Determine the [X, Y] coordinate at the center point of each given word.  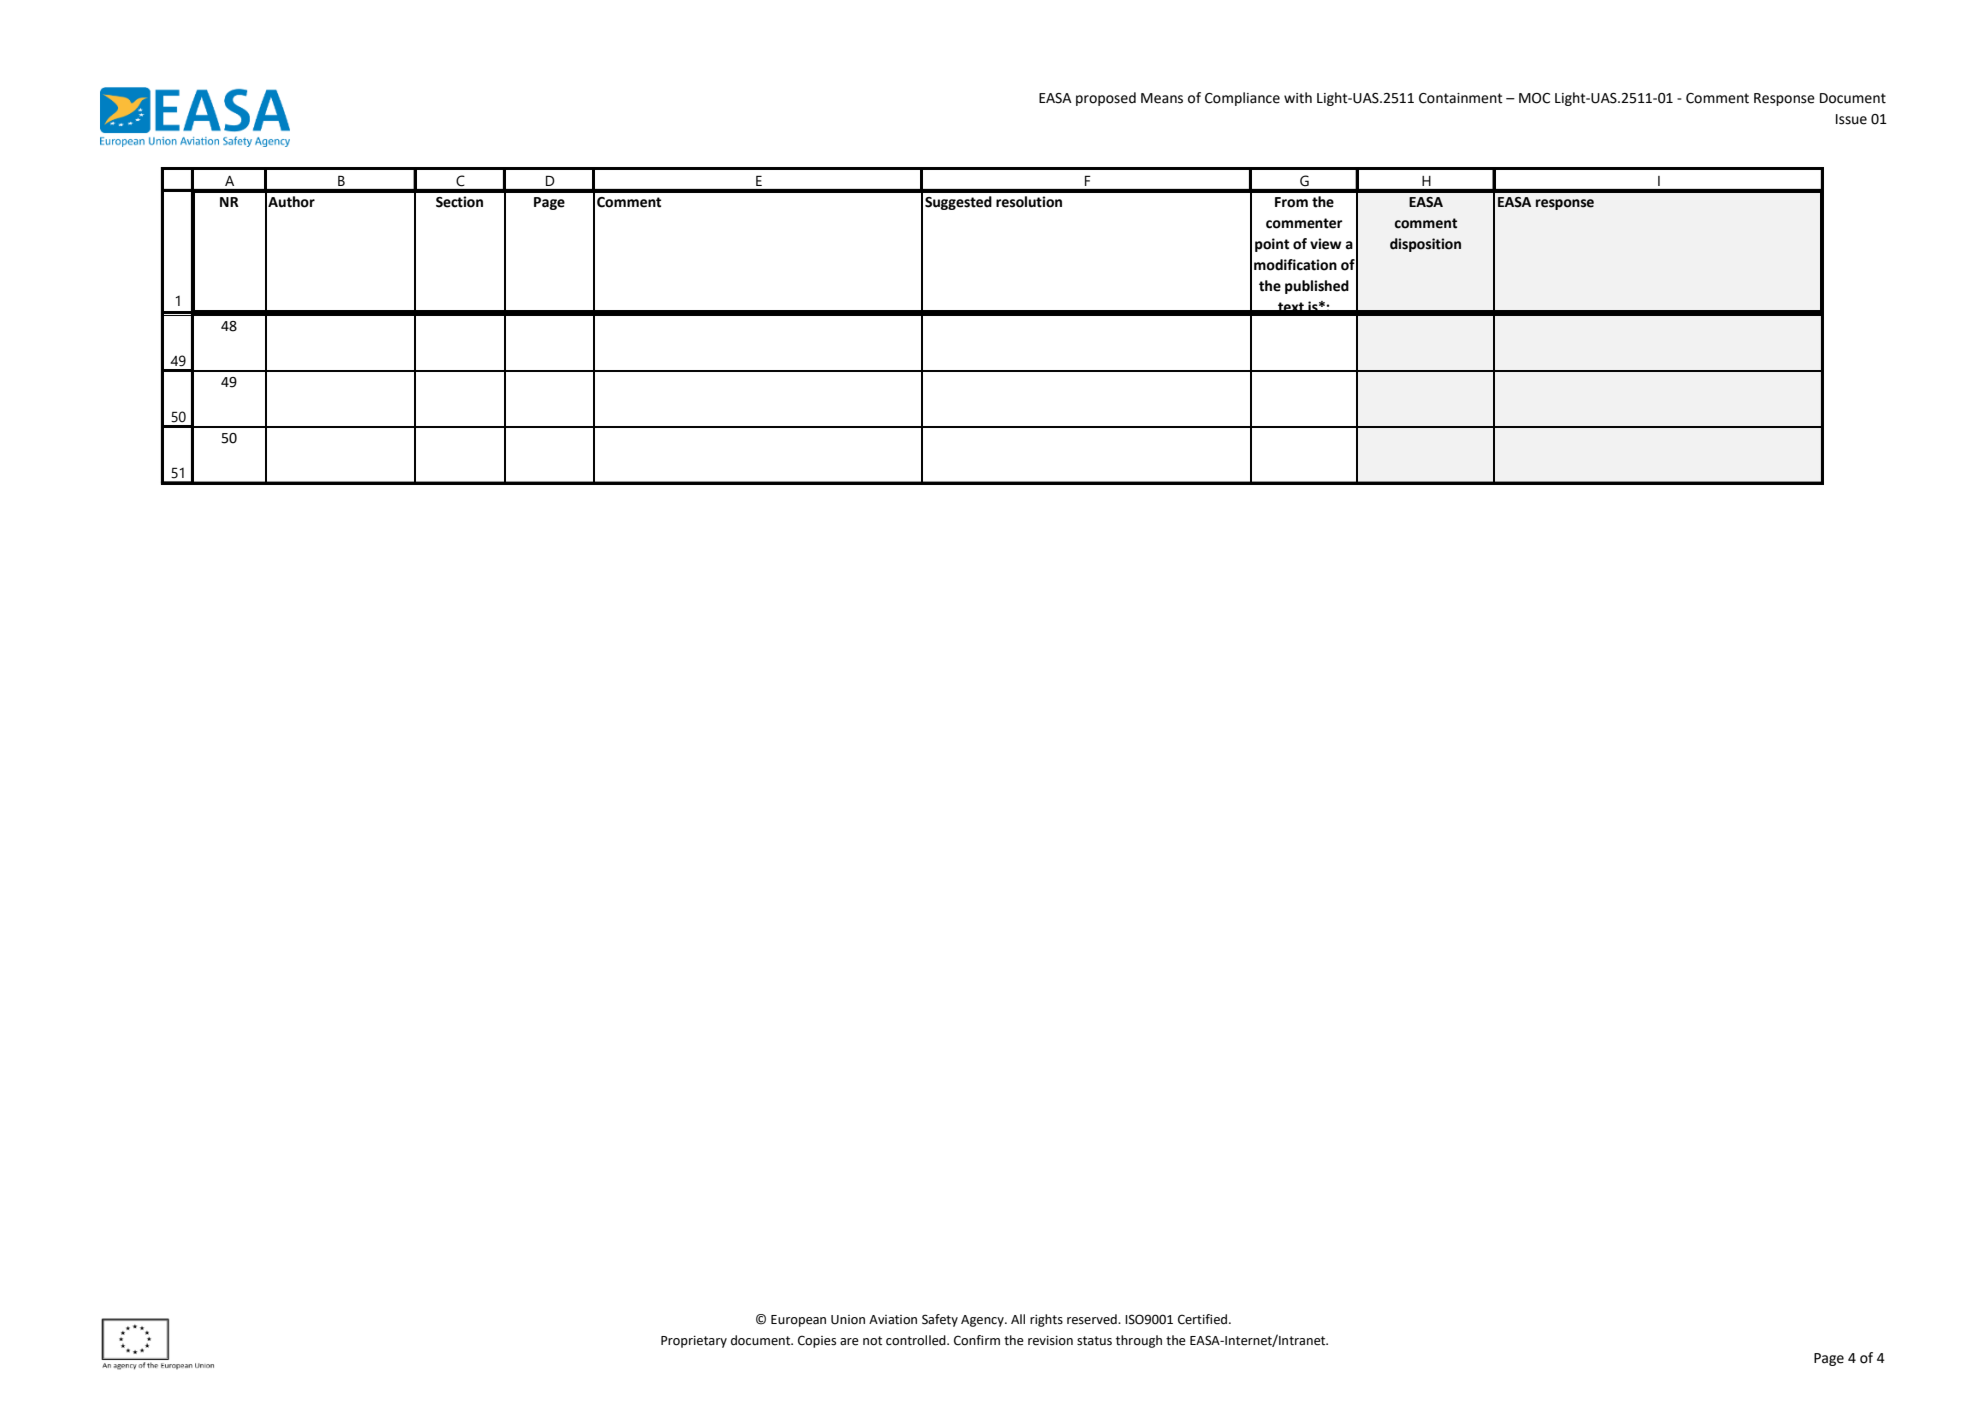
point [1272, 245]
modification [1295, 265]
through [1139, 1341]
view [1326, 244]
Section [459, 202]
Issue [1851, 119]
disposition [1425, 245]
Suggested [958, 203]
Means [1162, 98]
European [798, 1321]
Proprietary [694, 1342]
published [1317, 287]
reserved [1093, 1319]
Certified [1202, 1319]
